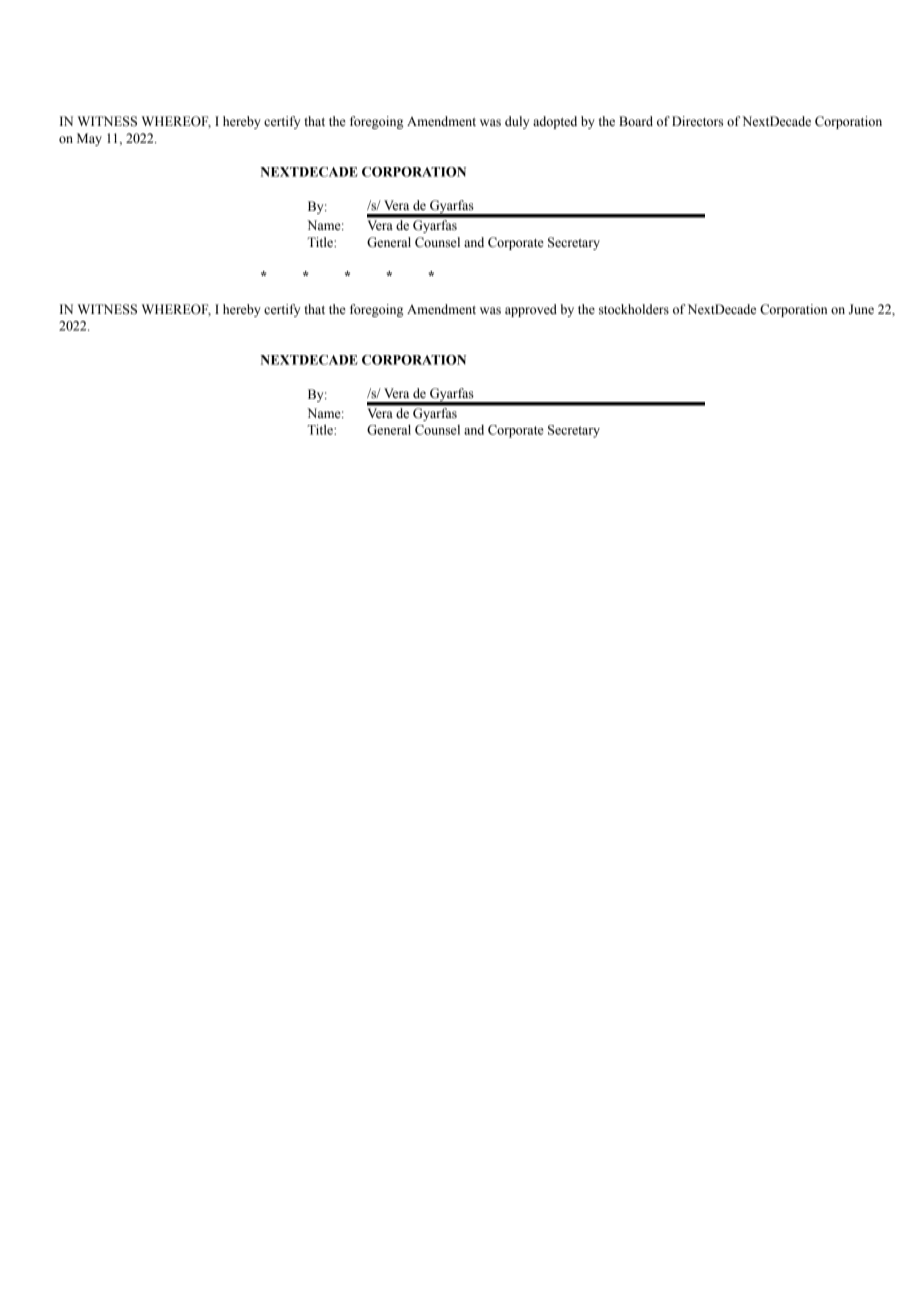 This screenshot has height=1308, width=924. What do you see at coordinates (697, 121) in the screenshot?
I see `Directors` at bounding box center [697, 121].
